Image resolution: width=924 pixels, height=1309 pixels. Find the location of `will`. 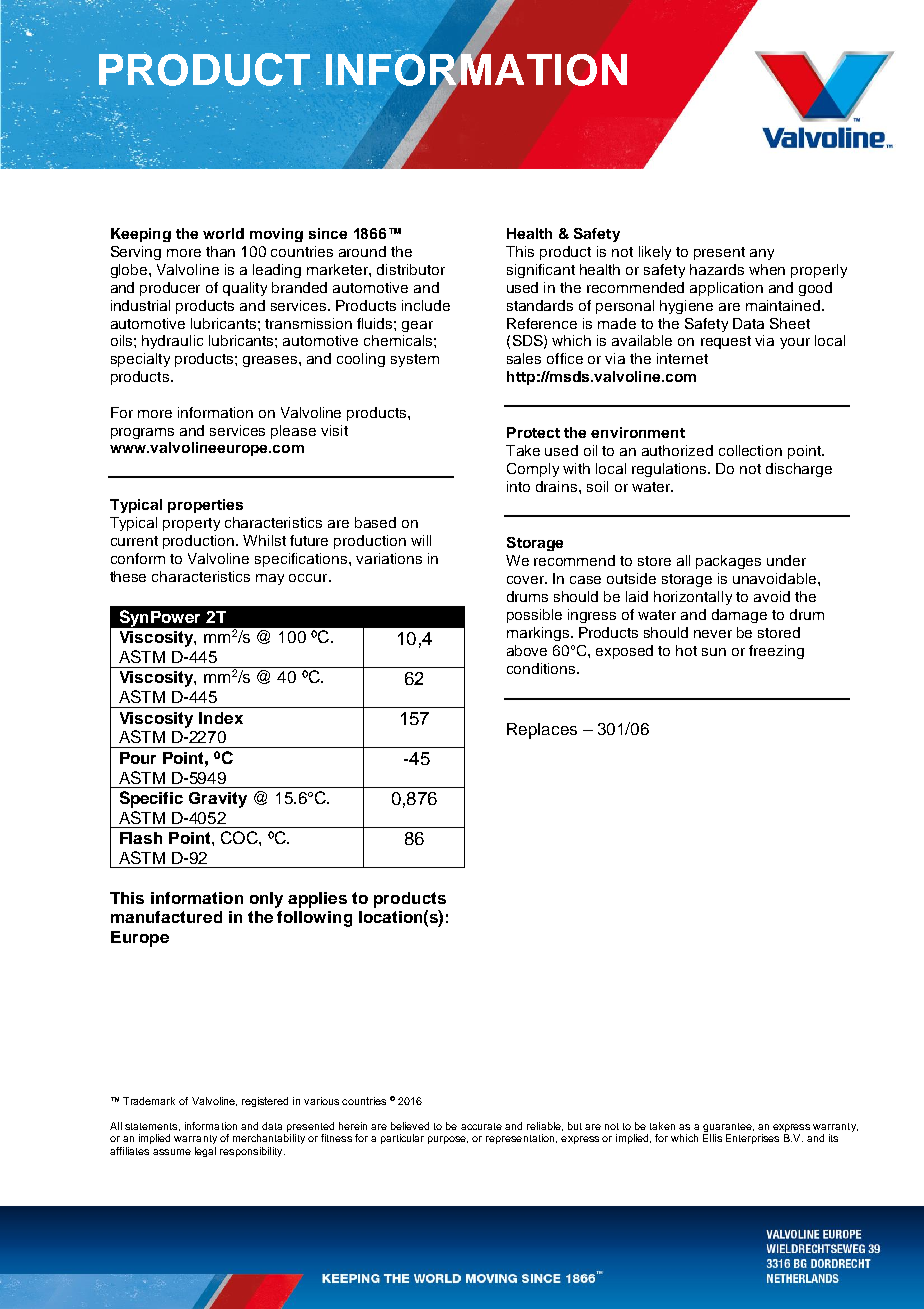

will is located at coordinates (421, 540).
